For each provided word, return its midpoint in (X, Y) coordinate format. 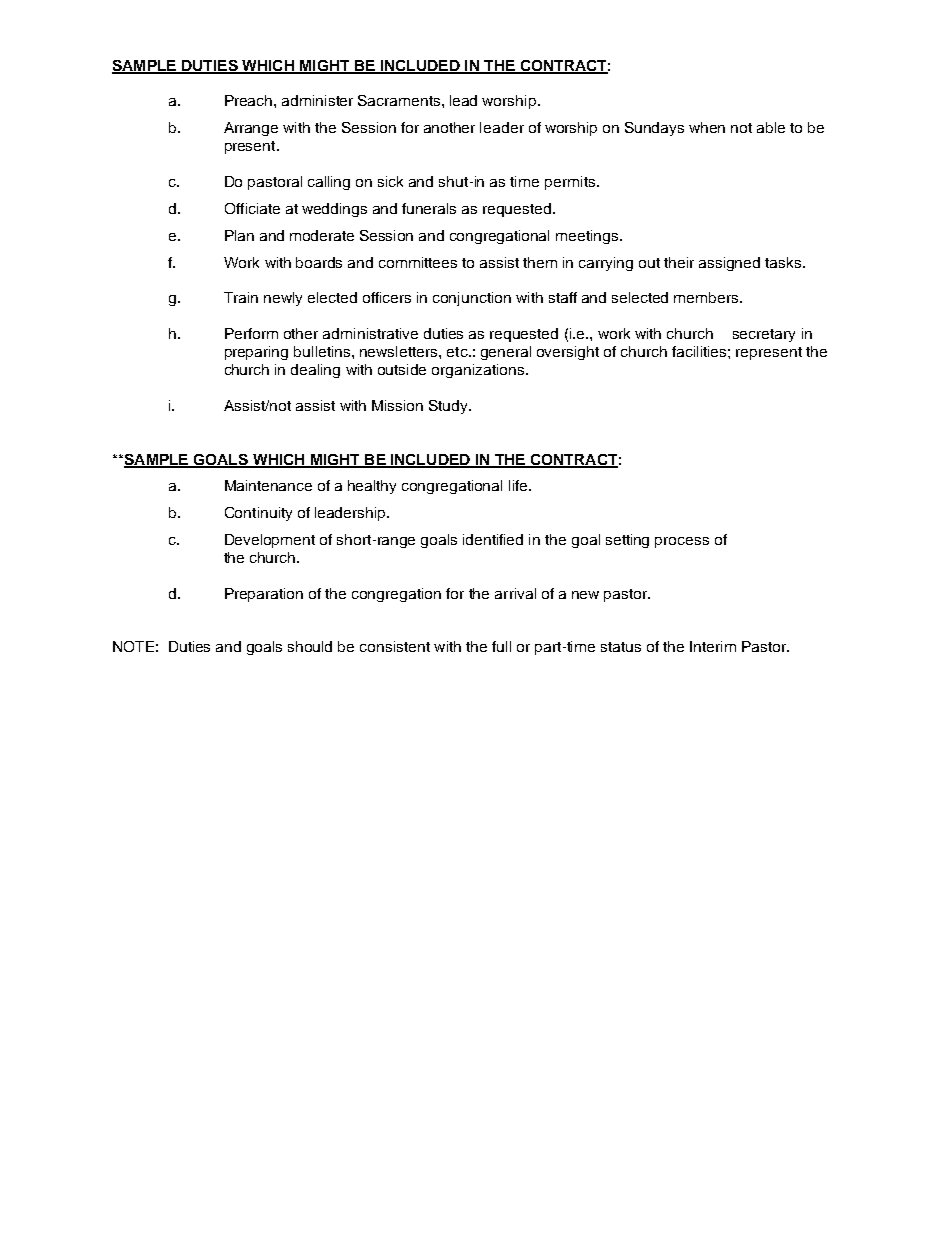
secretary (764, 335)
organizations (478, 371)
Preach (250, 100)
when (707, 127)
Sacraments (400, 100)
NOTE (133, 646)
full (501, 646)
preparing (256, 353)
